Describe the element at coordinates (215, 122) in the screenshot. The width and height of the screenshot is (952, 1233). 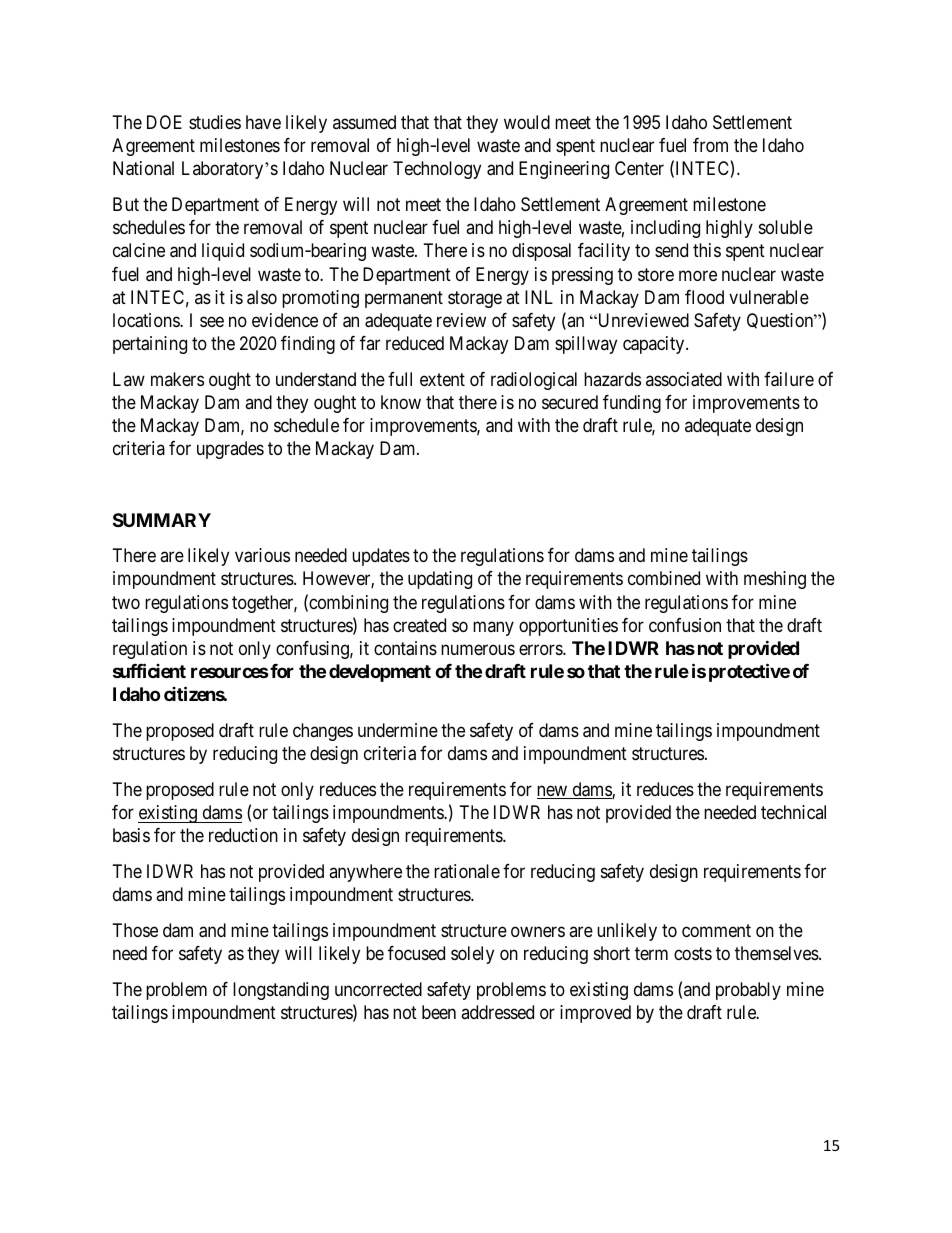
I see `studies` at that location.
